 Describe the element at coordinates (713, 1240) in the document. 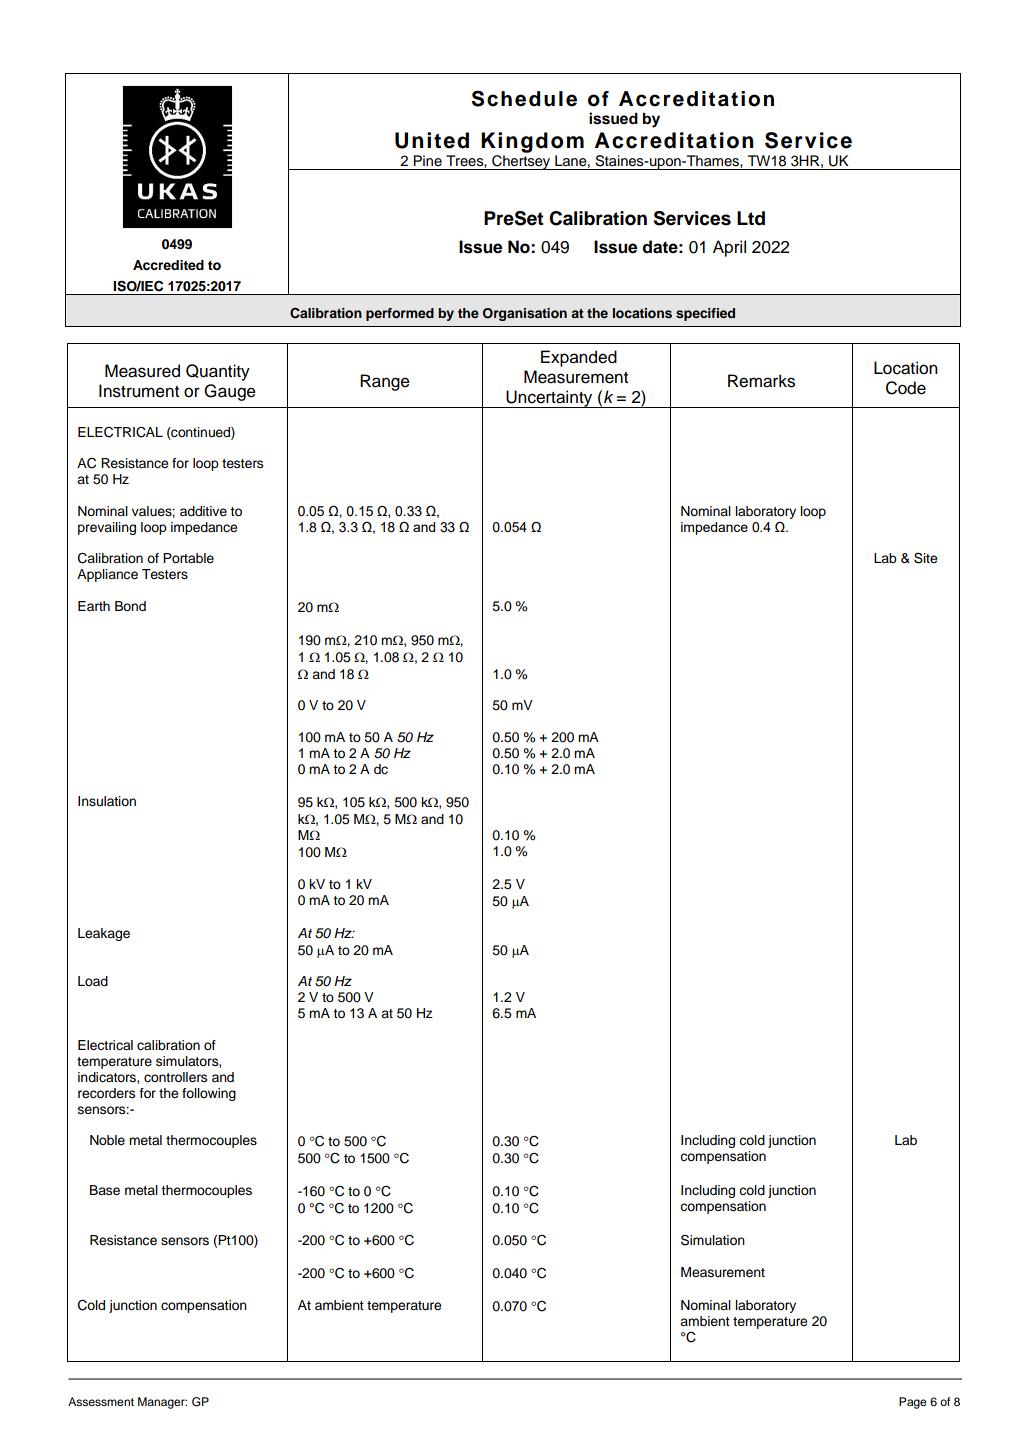

I see `Simulation` at that location.
